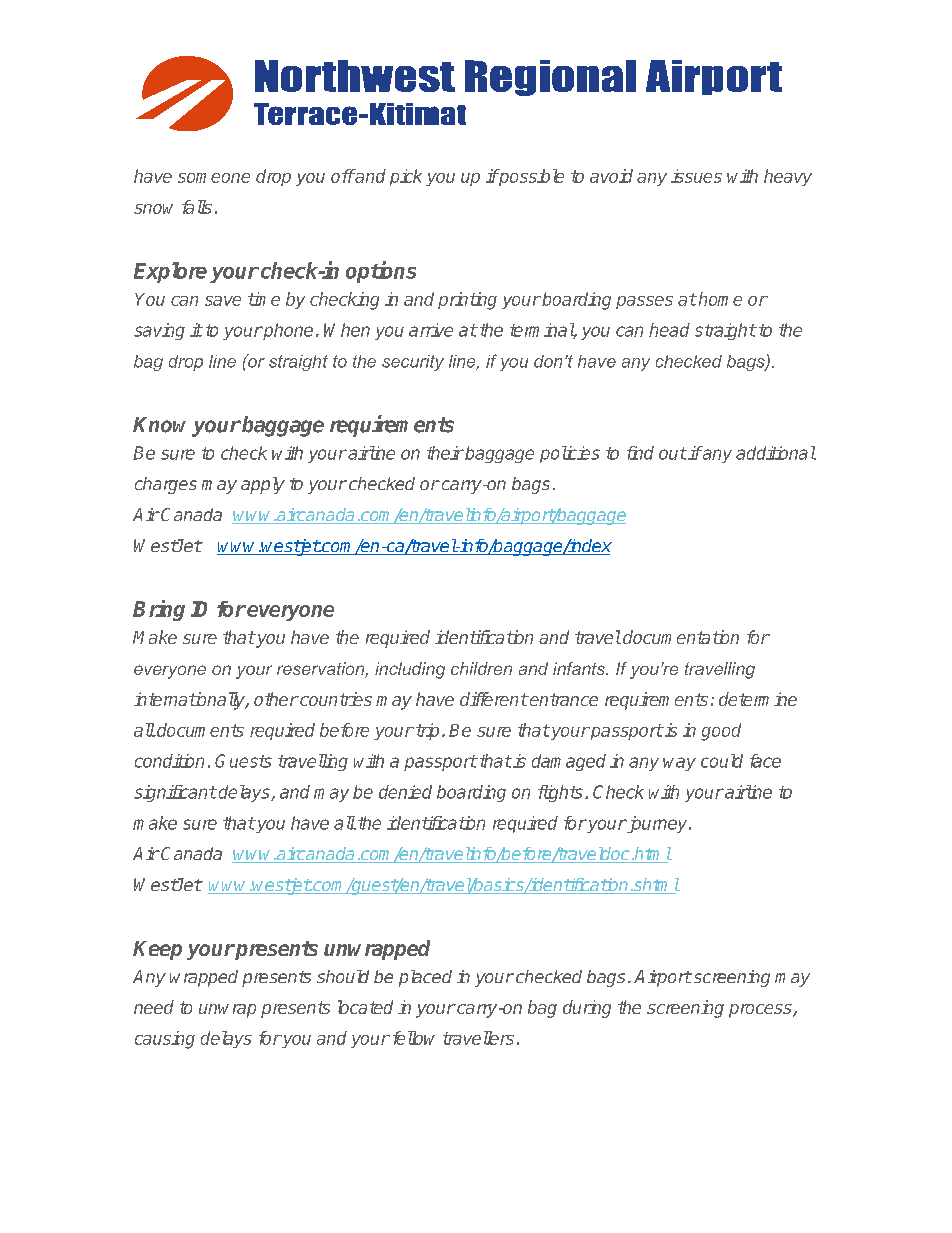 The image size is (952, 1233). Describe the element at coordinates (163, 426) in the screenshot. I see `Know` at that location.
